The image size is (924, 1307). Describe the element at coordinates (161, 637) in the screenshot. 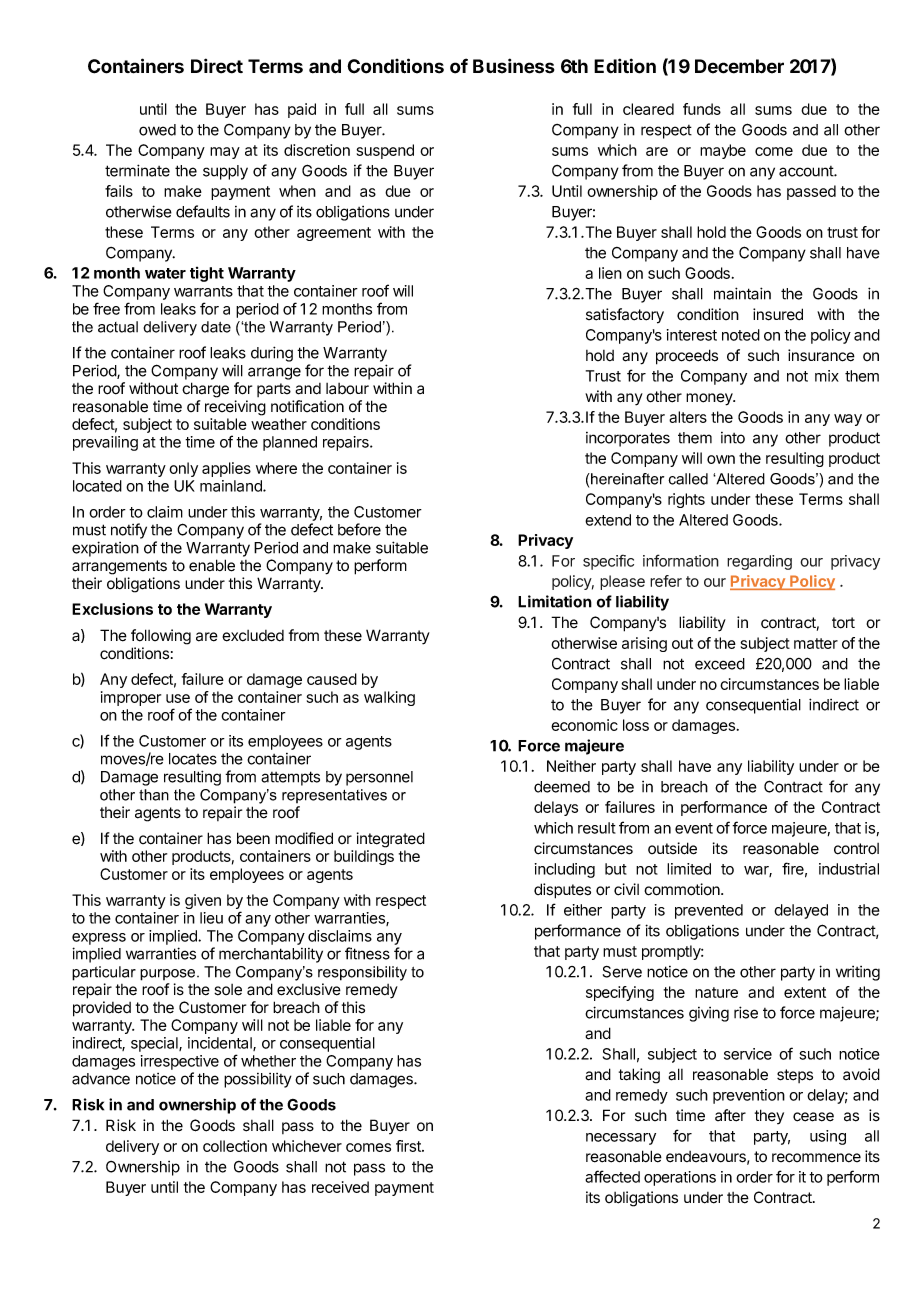

I see `following` at that location.
